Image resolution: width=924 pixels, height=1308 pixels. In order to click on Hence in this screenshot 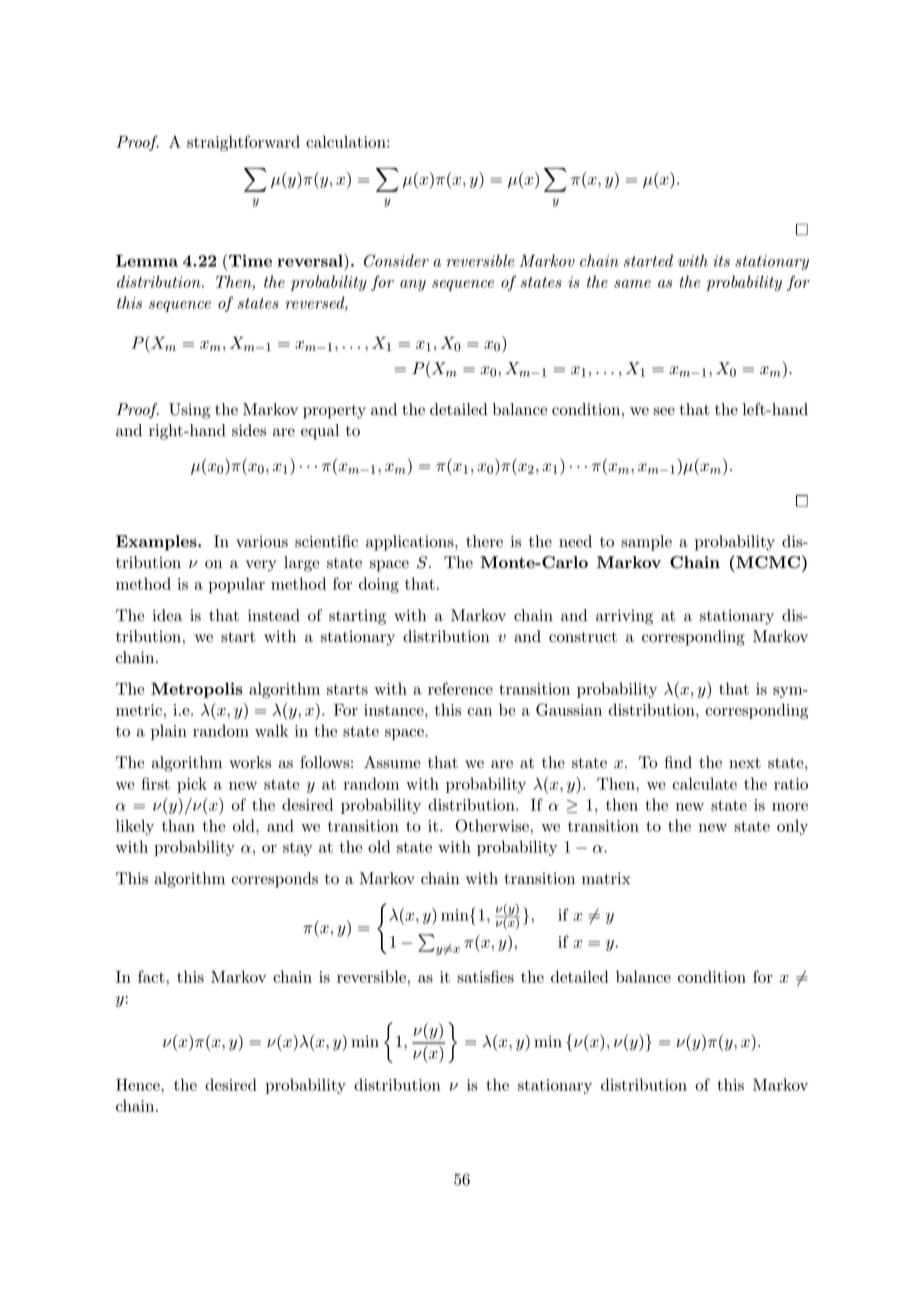, I will do `click(139, 1085)`.
